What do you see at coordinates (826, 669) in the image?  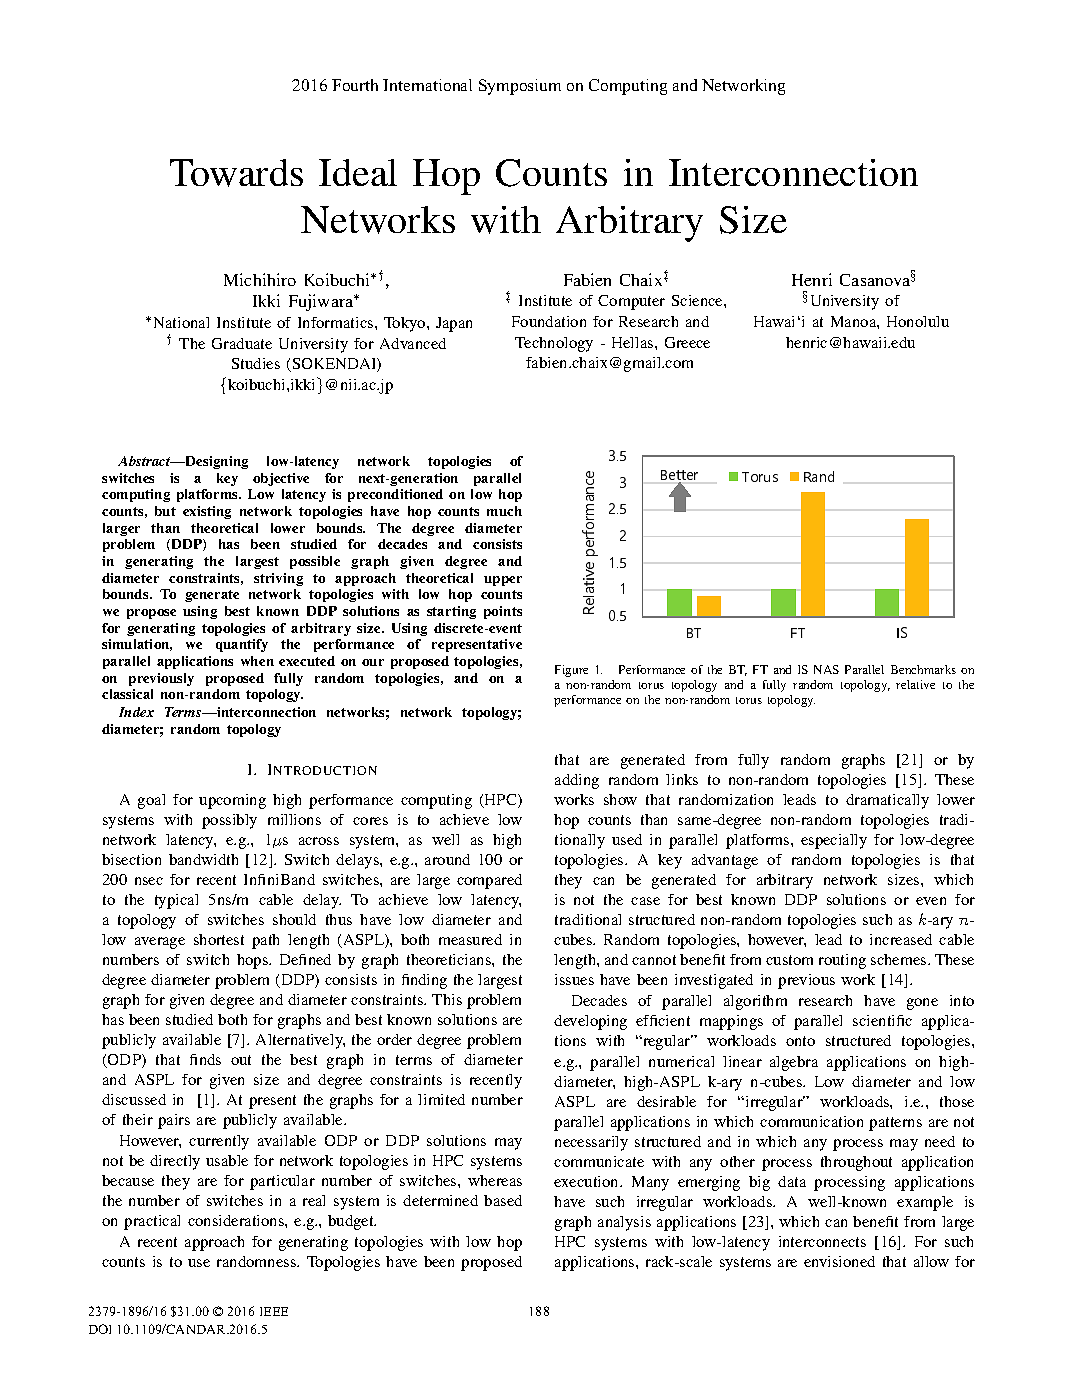 I see `NAS` at bounding box center [826, 669].
